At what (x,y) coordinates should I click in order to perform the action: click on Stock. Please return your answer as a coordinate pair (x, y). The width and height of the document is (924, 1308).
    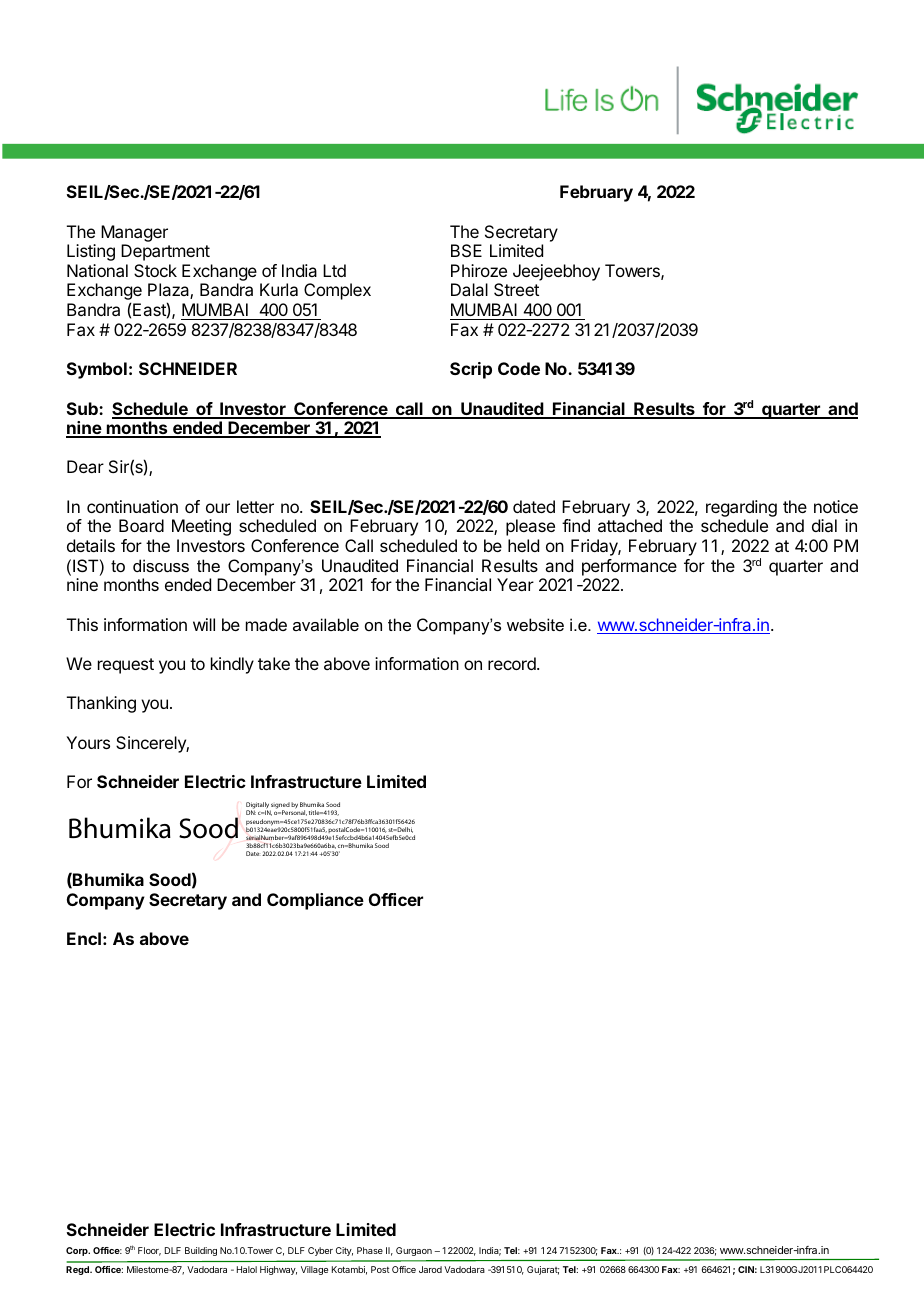
    Looking at the image, I should click on (155, 270).
